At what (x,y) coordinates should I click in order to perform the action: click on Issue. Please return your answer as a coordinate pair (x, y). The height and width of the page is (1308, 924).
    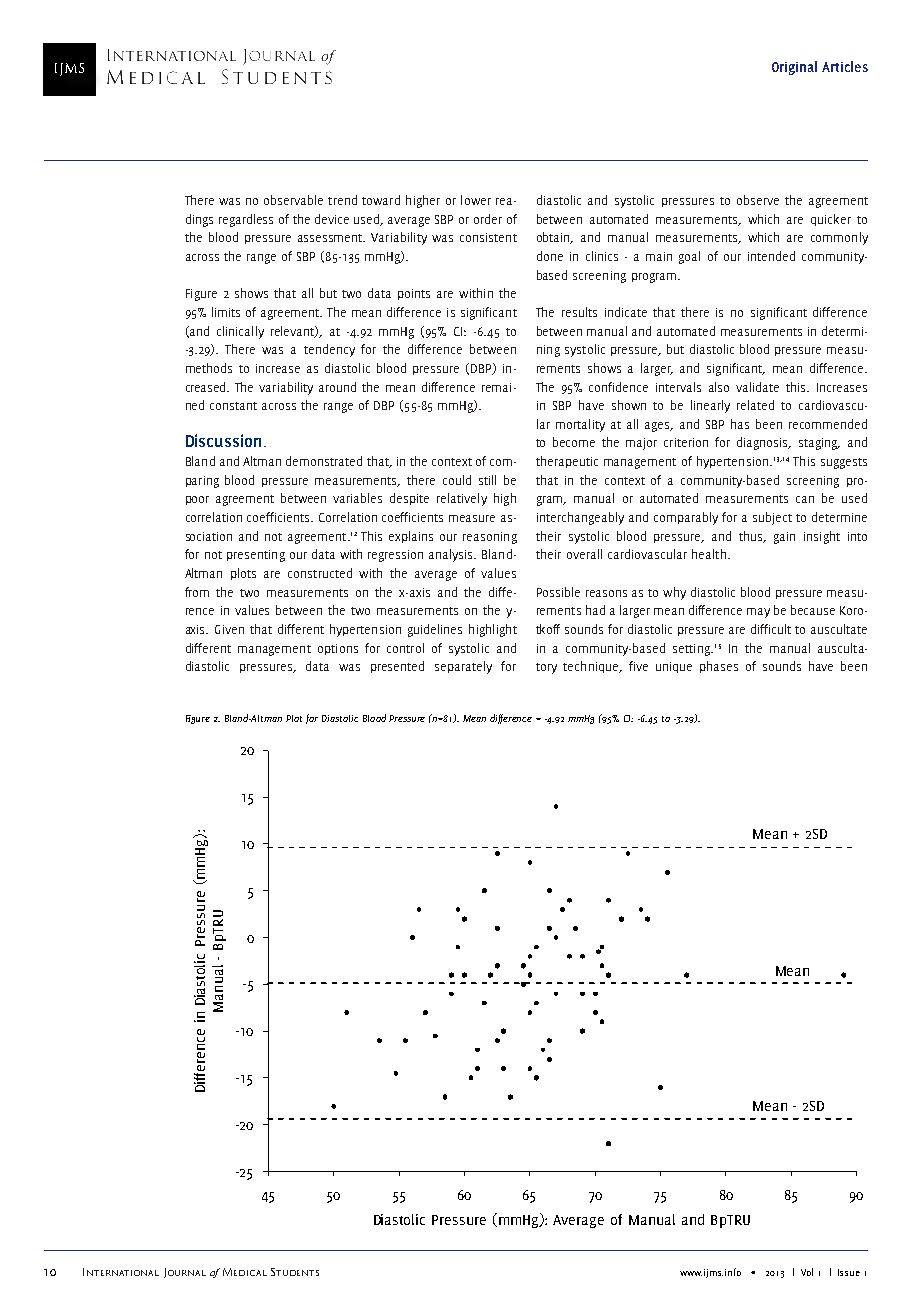
    Looking at the image, I should click on (849, 1272).
